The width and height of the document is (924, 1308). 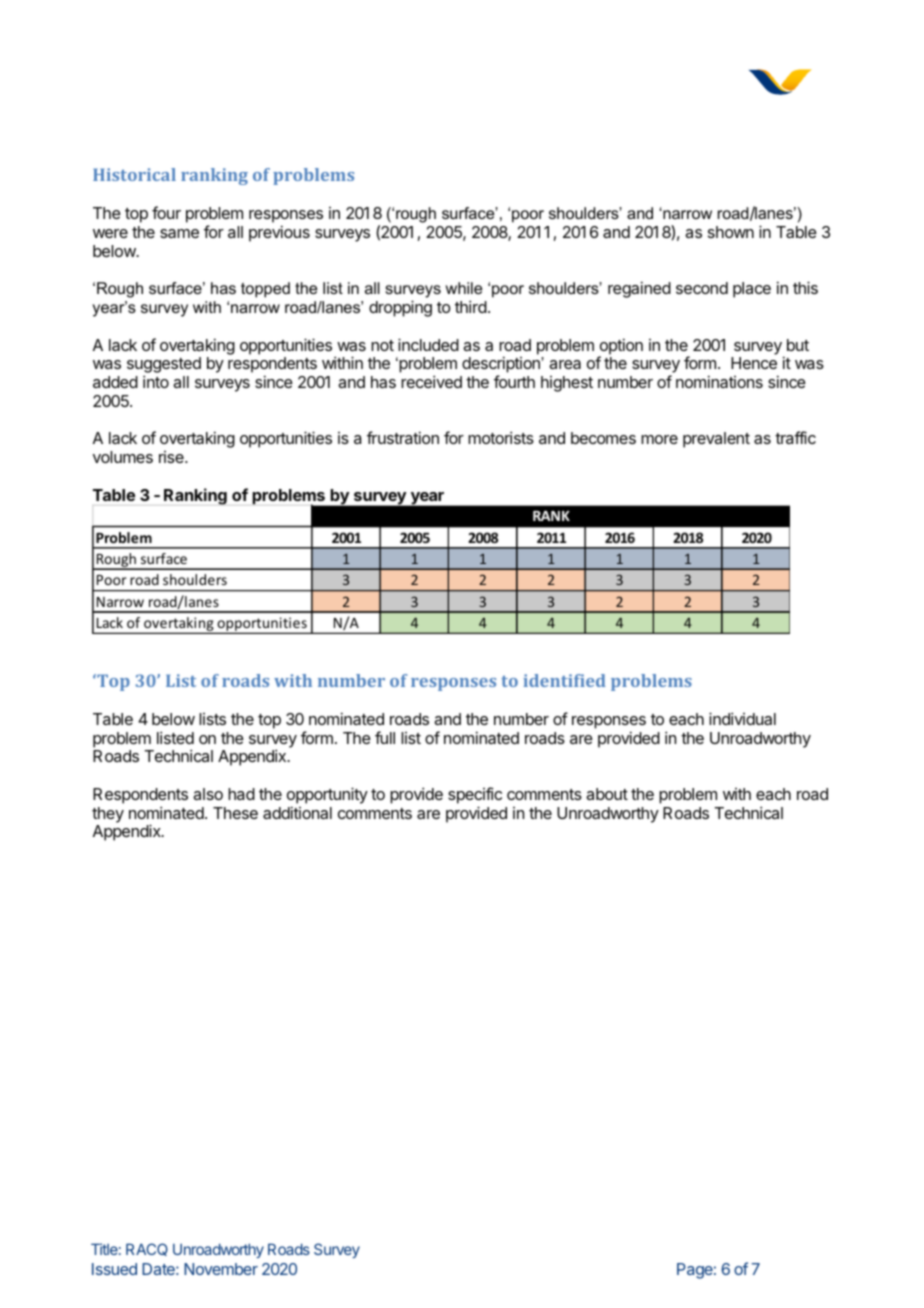 What do you see at coordinates (385, 737) in the document?
I see `full` at bounding box center [385, 737].
